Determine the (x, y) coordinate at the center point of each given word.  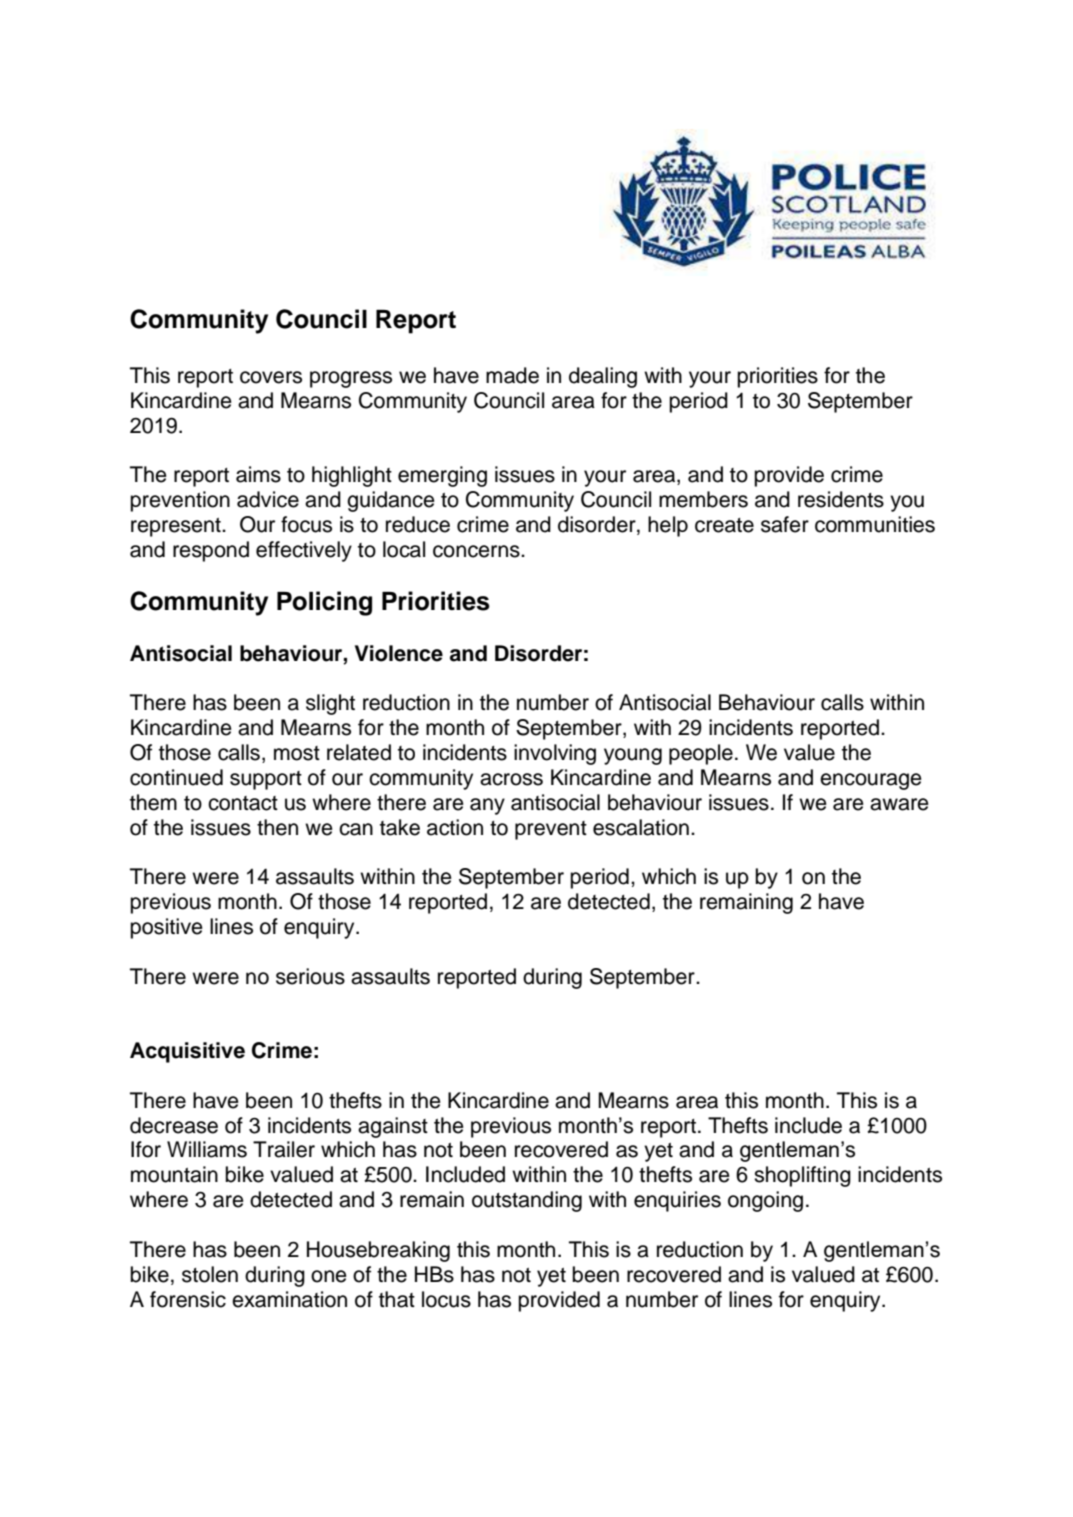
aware (899, 804)
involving (555, 754)
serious (310, 976)
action (455, 827)
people (701, 754)
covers (271, 377)
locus (446, 1299)
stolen (210, 1274)
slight (330, 704)
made (512, 375)
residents (841, 499)
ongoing (765, 1201)
